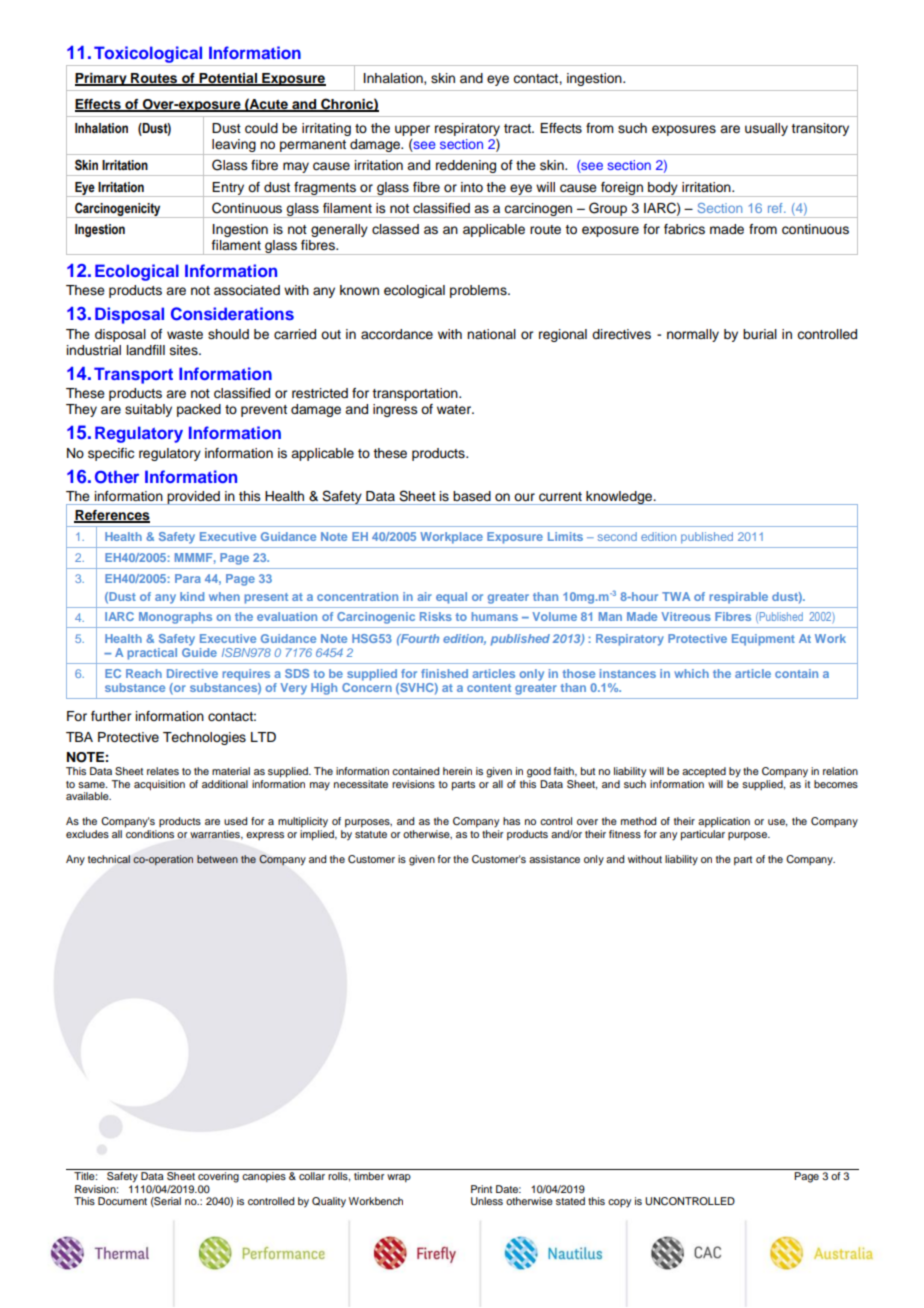 Image resolution: width=924 pixels, height=1308 pixels. What do you see at coordinates (436, 616) in the screenshot?
I see `Risks` at bounding box center [436, 616].
